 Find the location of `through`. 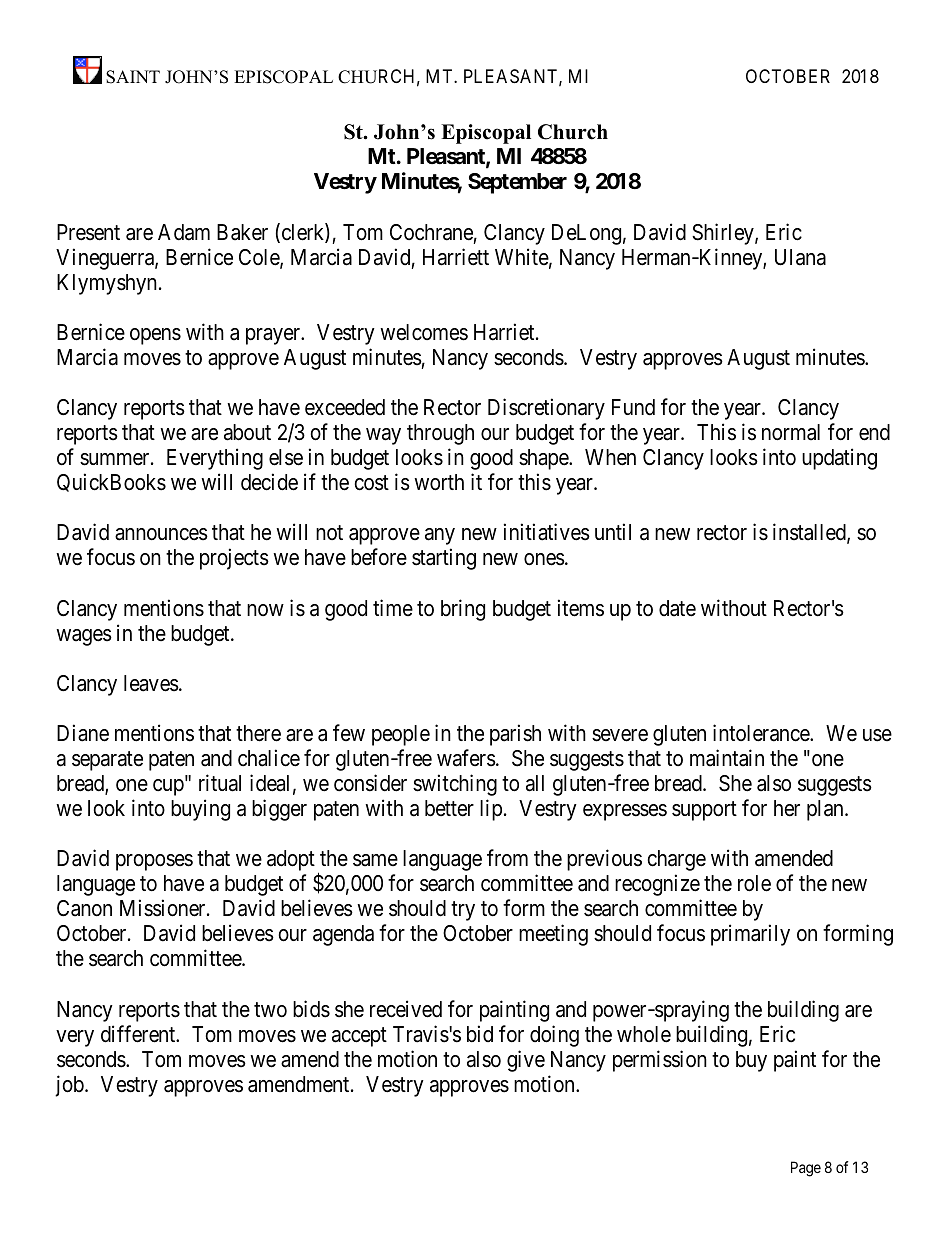

through is located at coordinates (440, 434).
